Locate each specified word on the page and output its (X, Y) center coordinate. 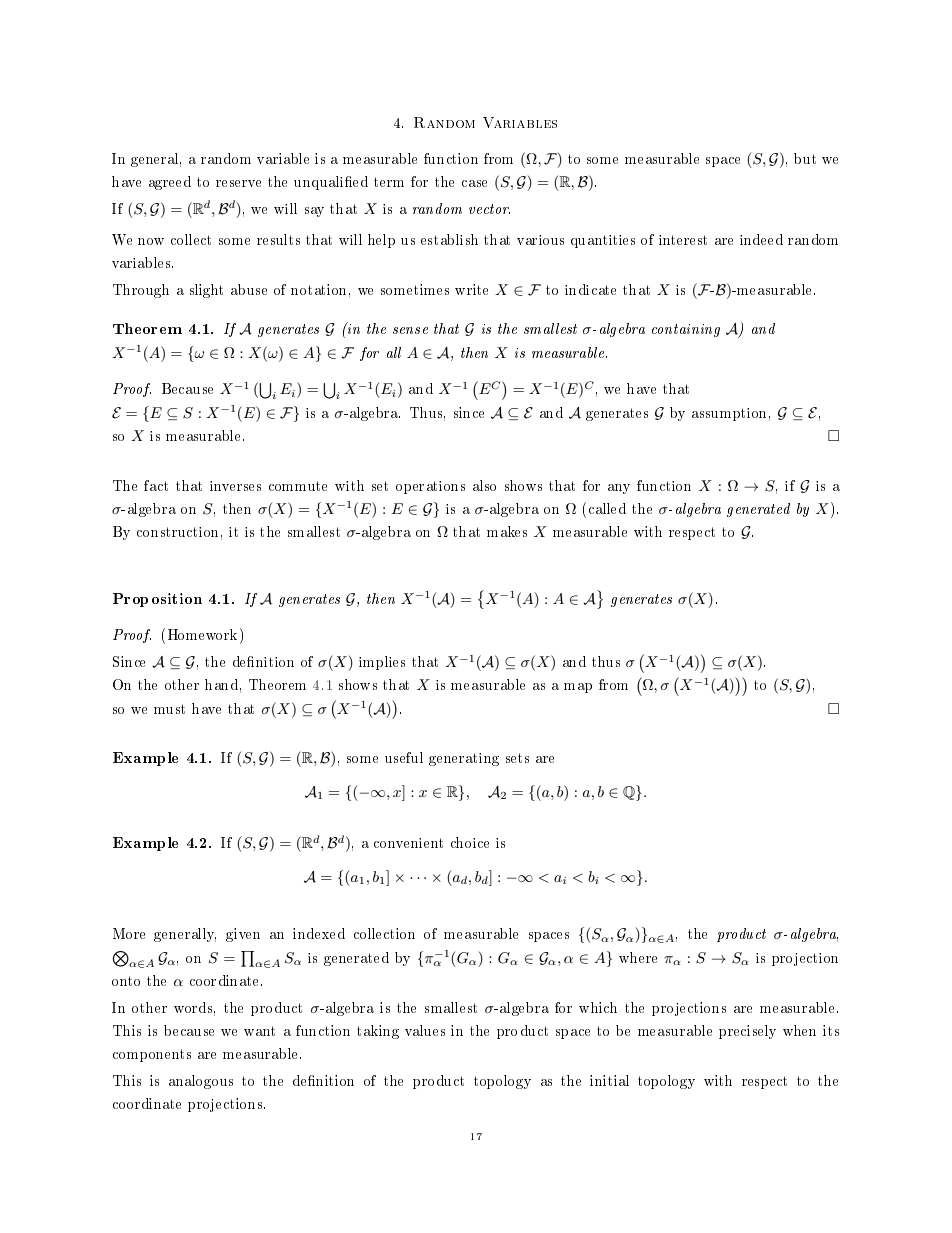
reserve (238, 183)
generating (464, 759)
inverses (235, 486)
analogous (201, 1082)
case (474, 183)
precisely (747, 1032)
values (425, 1030)
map (578, 688)
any (619, 489)
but (805, 158)
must (169, 709)
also (484, 485)
